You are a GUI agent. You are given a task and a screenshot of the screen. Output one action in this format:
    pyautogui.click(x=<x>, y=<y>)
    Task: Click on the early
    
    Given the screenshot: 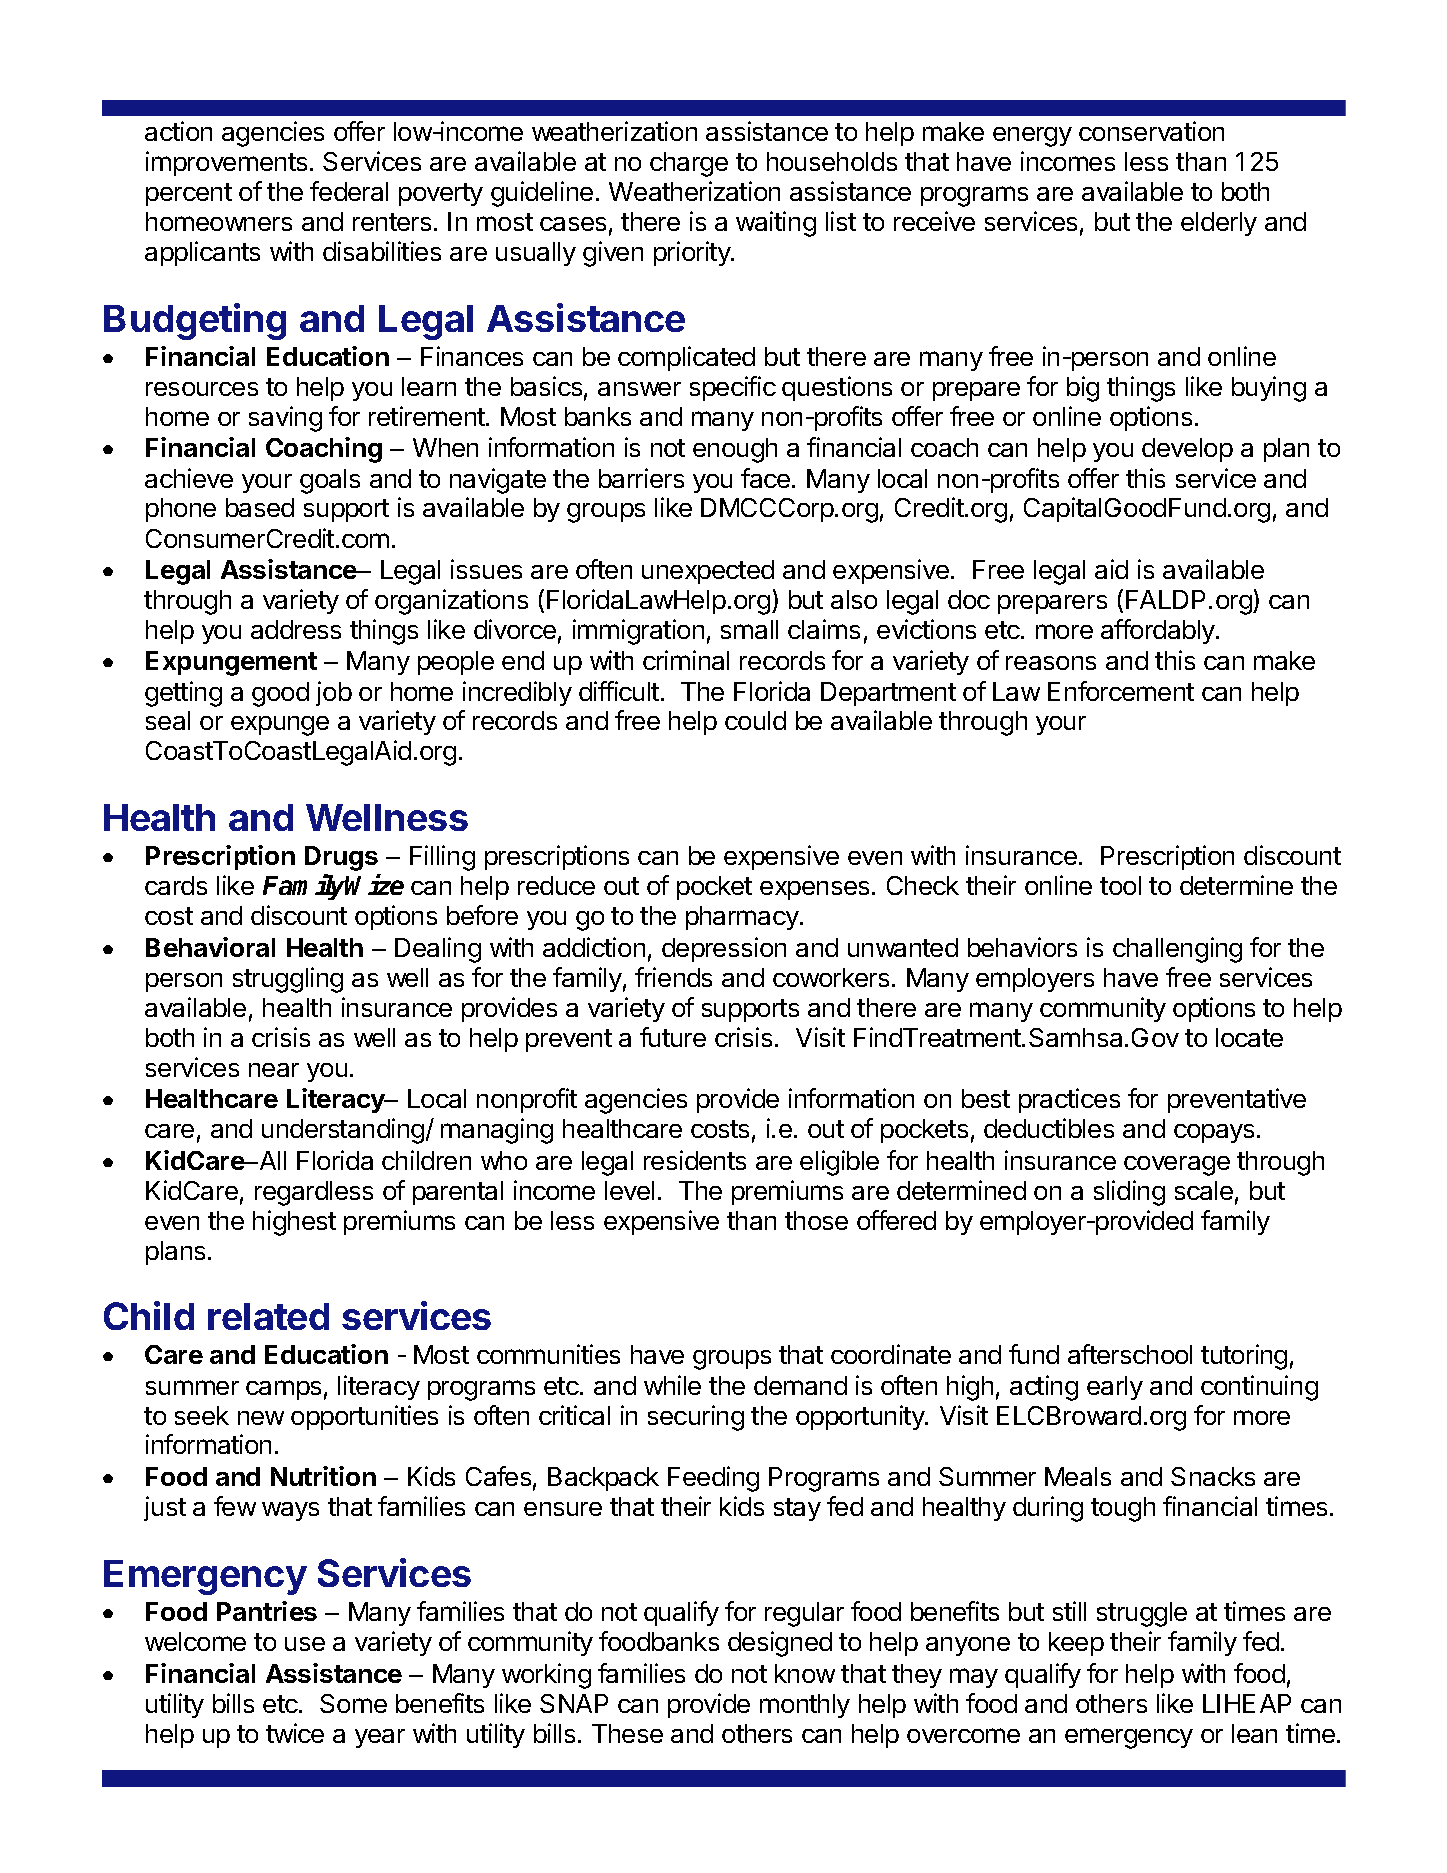 What is the action you would take?
    pyautogui.click(x=1115, y=1388)
